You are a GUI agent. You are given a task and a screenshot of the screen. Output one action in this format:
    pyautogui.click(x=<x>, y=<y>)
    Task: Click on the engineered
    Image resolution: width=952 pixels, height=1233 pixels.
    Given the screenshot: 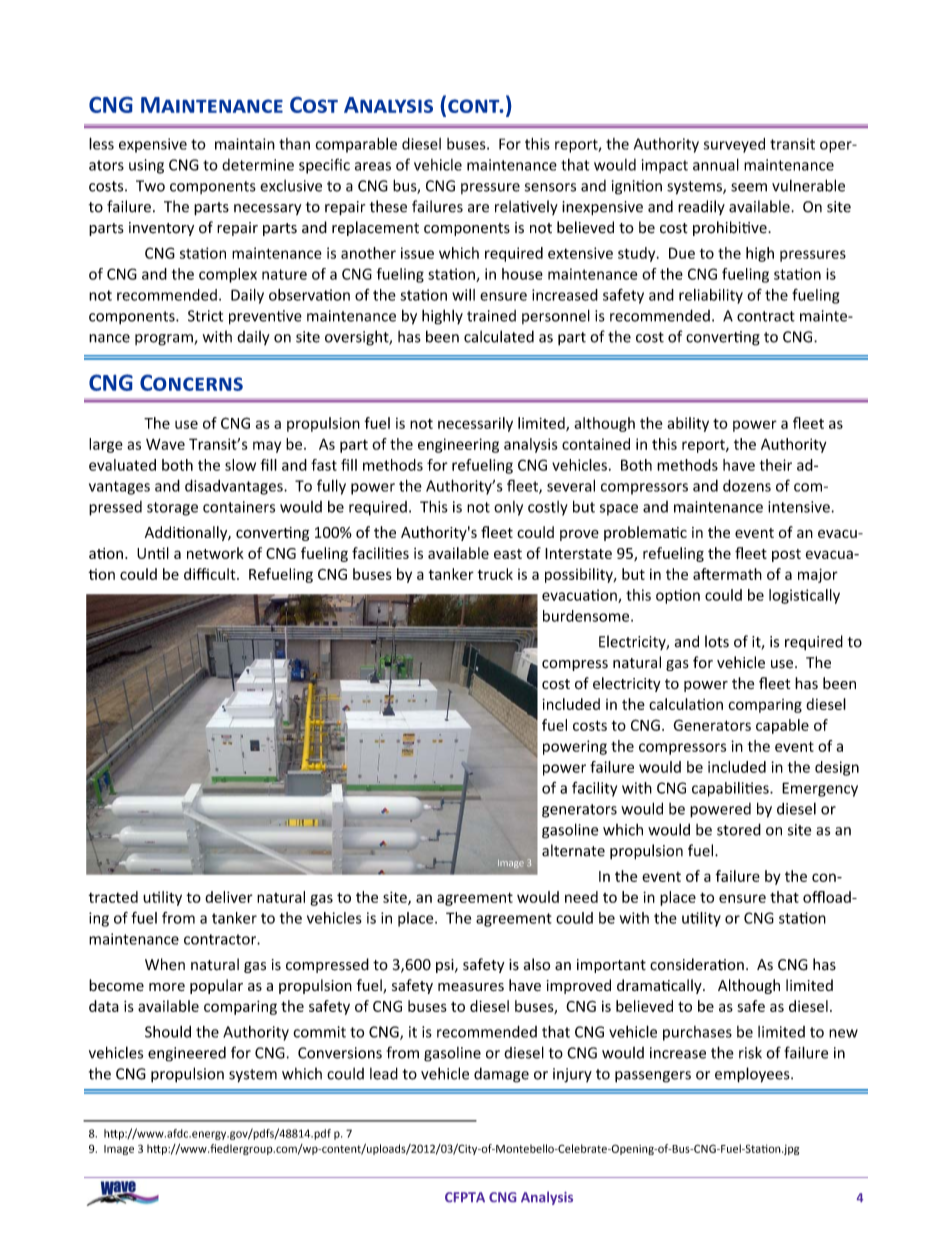 What is the action you would take?
    pyautogui.click(x=187, y=1054)
